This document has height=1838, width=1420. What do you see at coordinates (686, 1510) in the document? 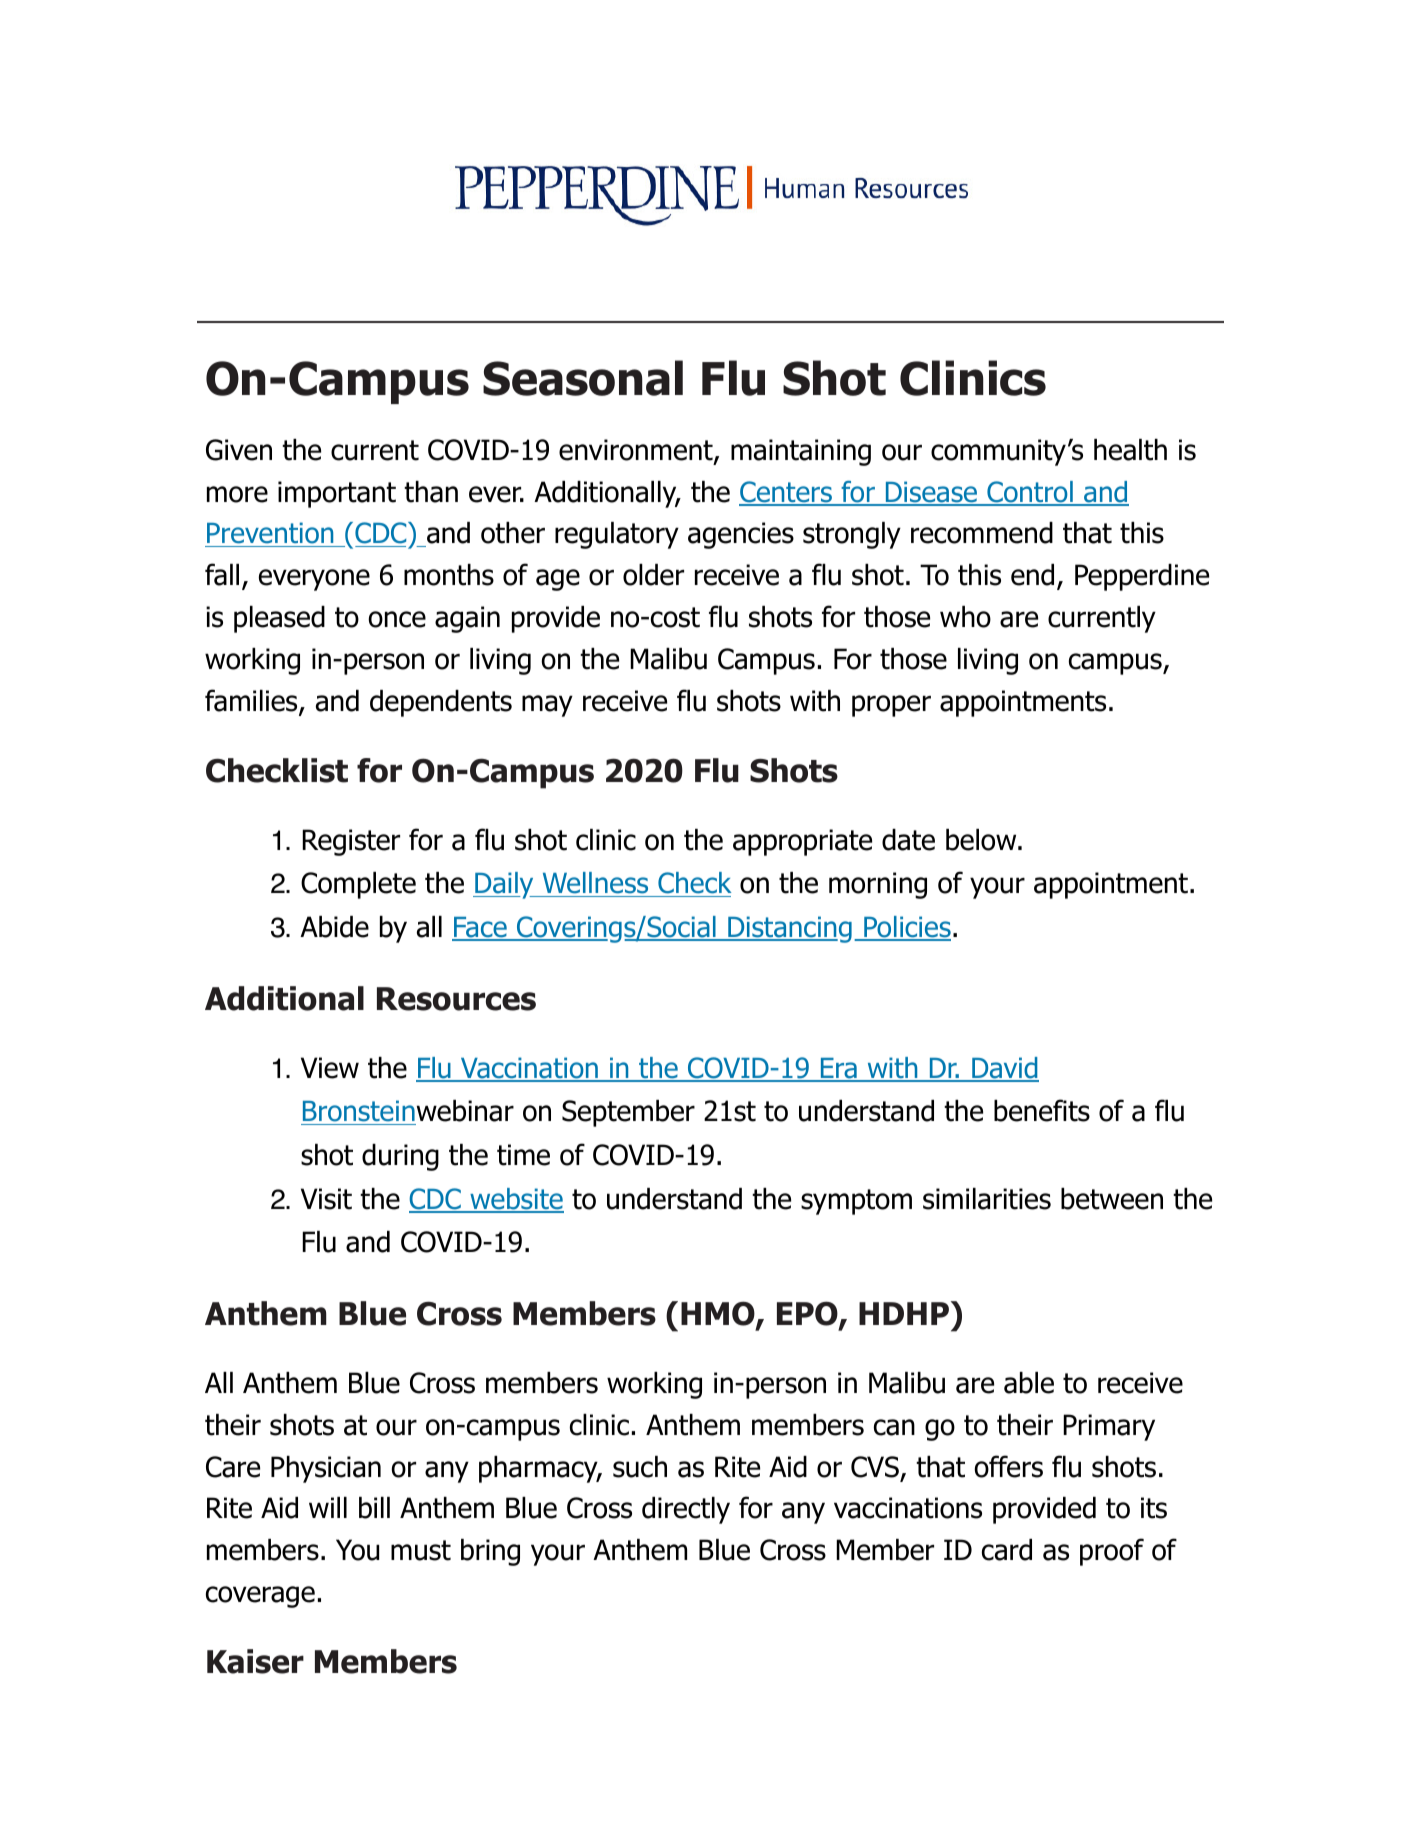
I see `directly` at bounding box center [686, 1510].
